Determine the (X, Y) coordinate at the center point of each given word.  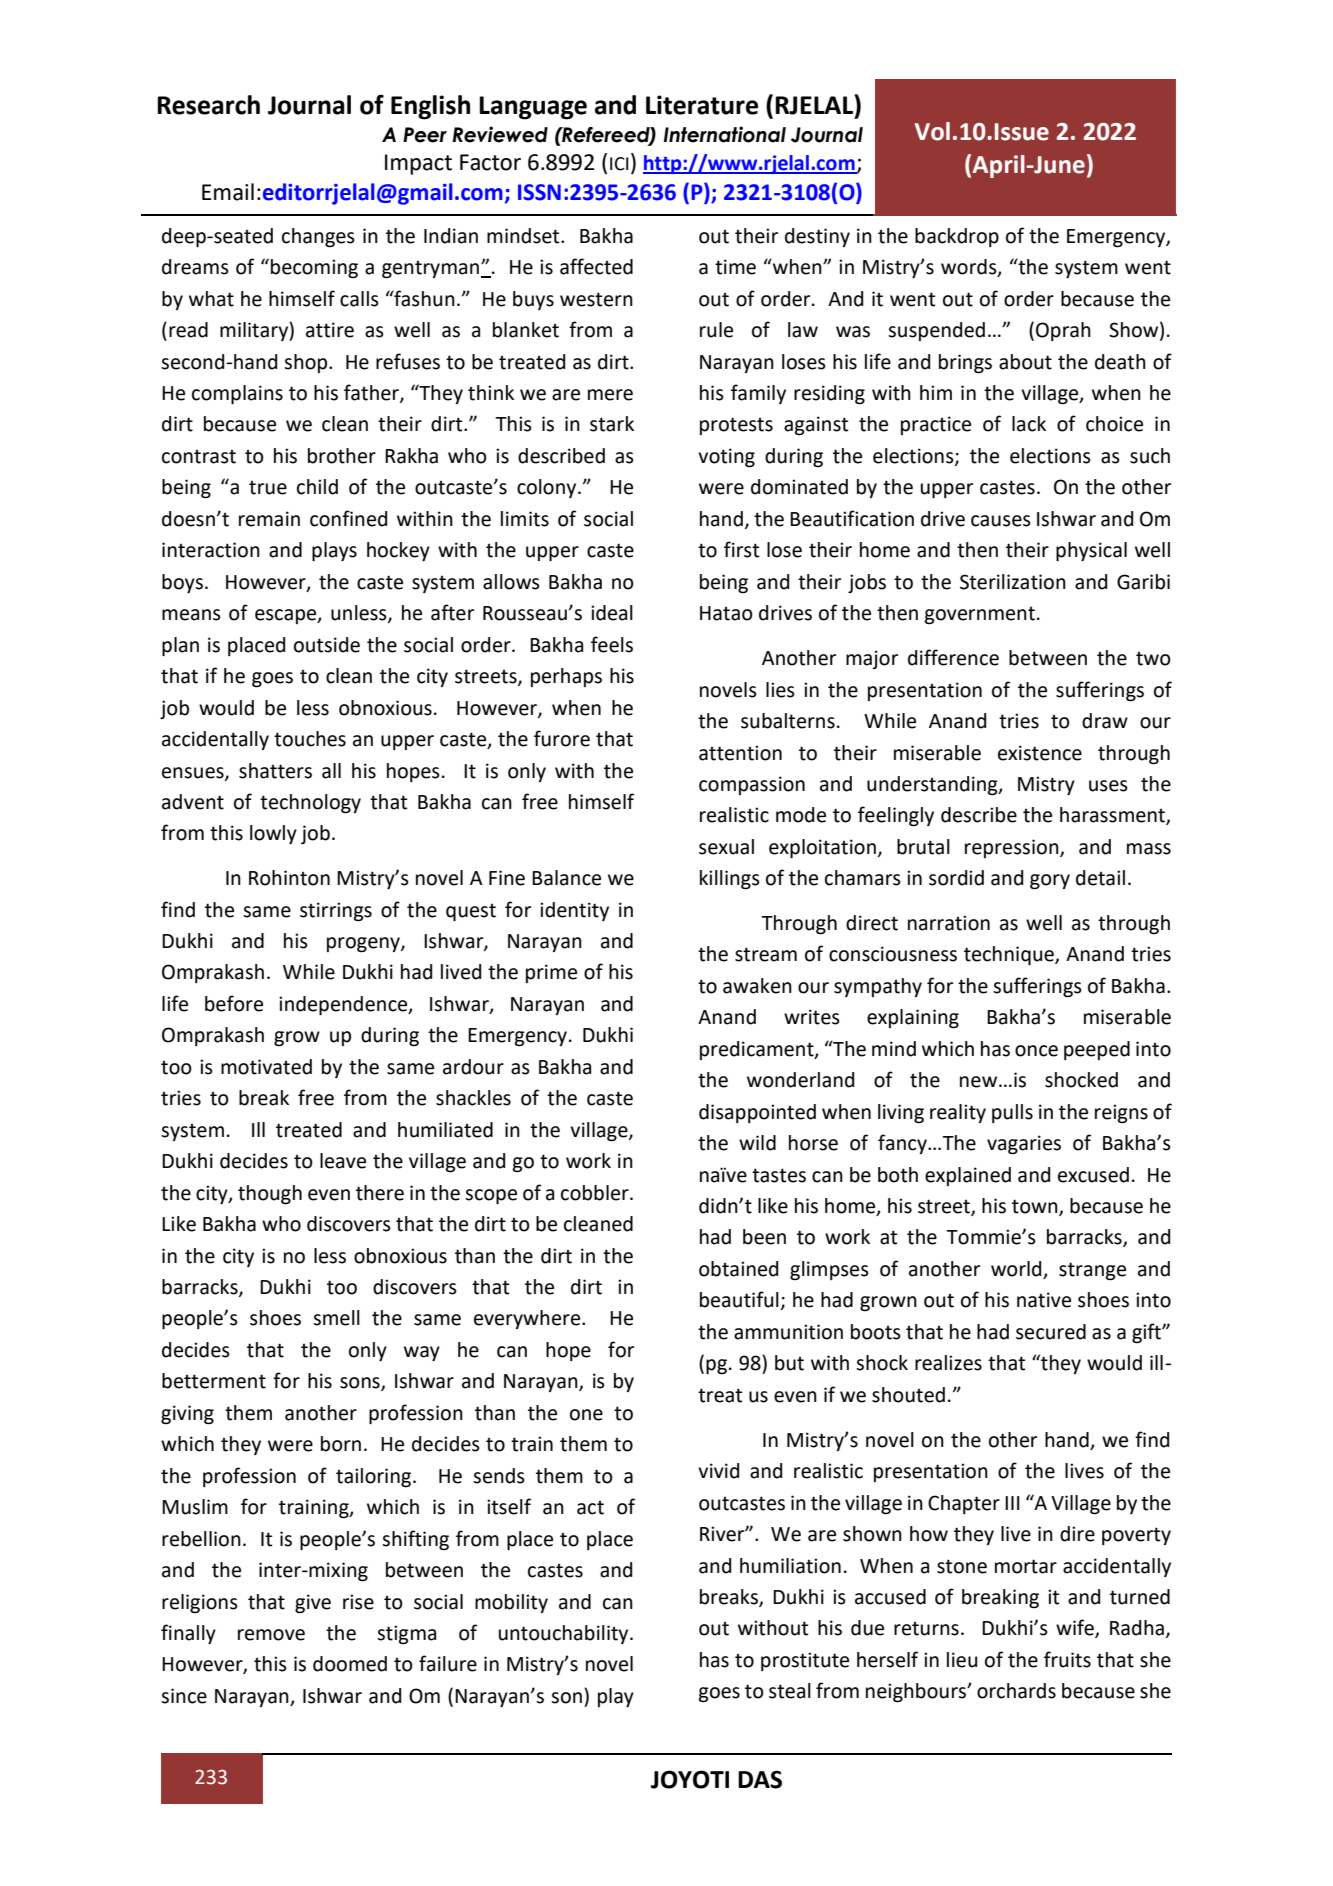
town (1036, 1207)
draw (1105, 721)
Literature (702, 105)
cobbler (596, 1193)
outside (327, 645)
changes (318, 237)
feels (612, 644)
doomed (350, 1664)
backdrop (957, 237)
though (270, 1195)
